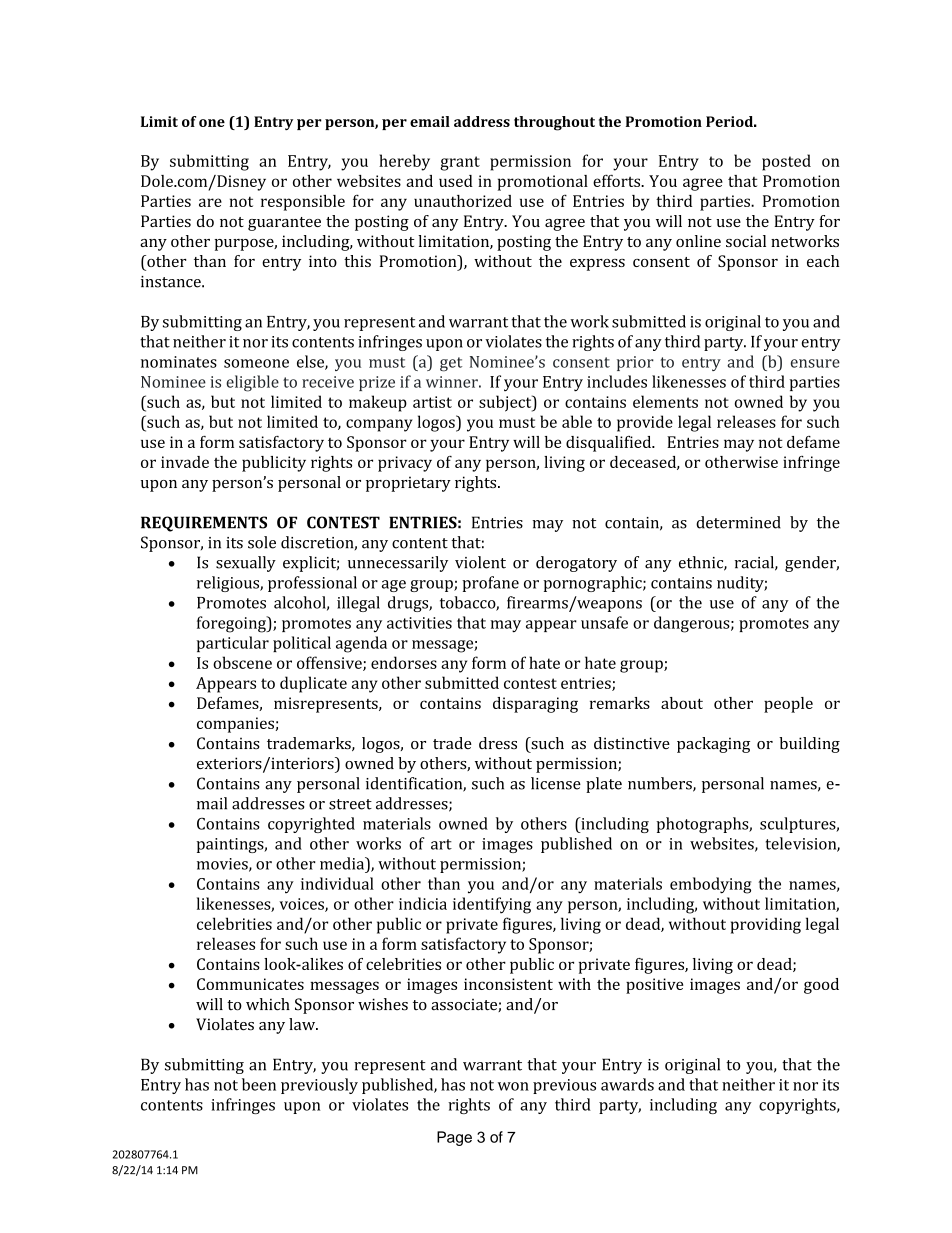 The height and width of the image is (1233, 952). What do you see at coordinates (627, 1084) in the image?
I see `awards` at bounding box center [627, 1084].
